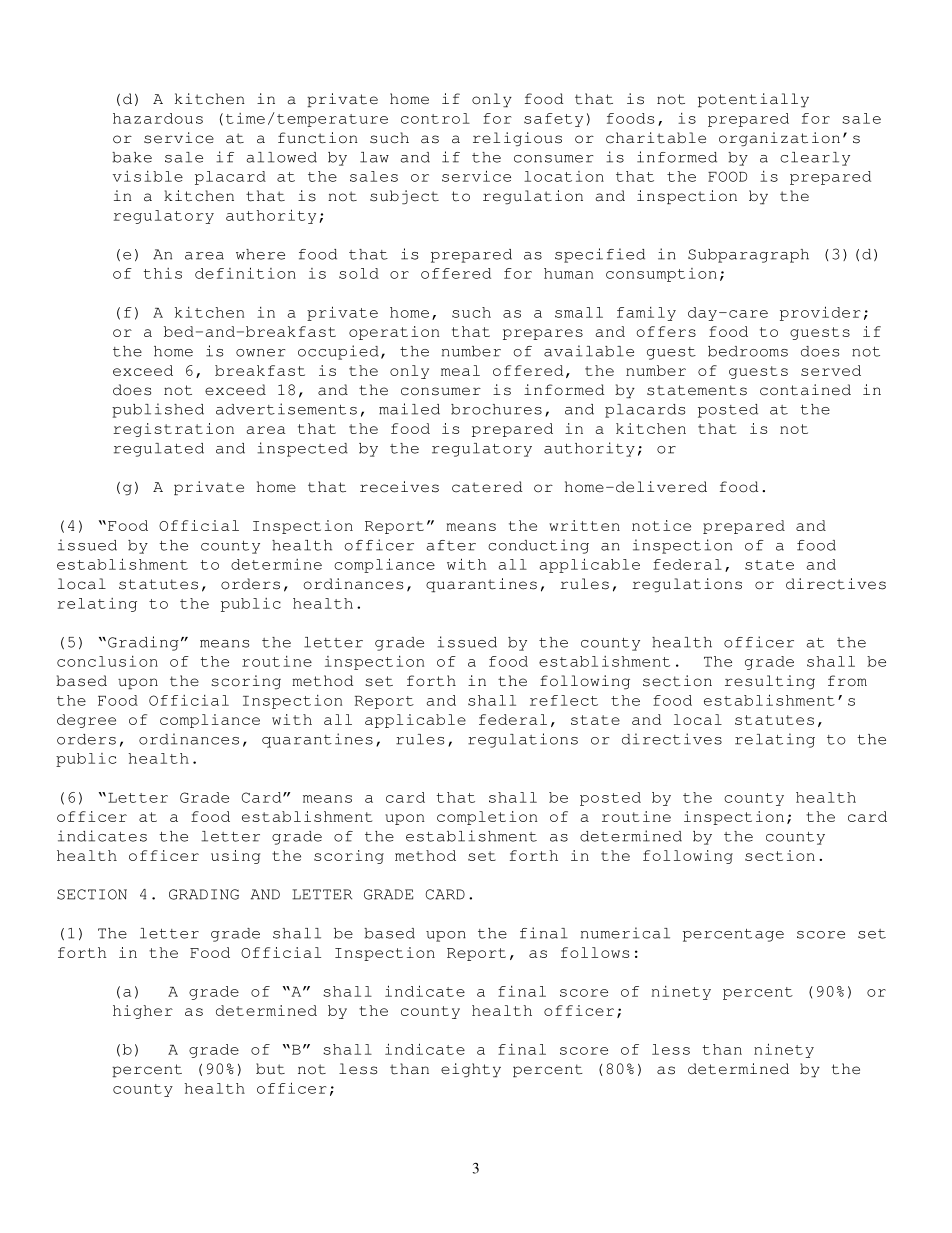 This screenshot has width=952, height=1233. I want to click on contained, so click(805, 390).
